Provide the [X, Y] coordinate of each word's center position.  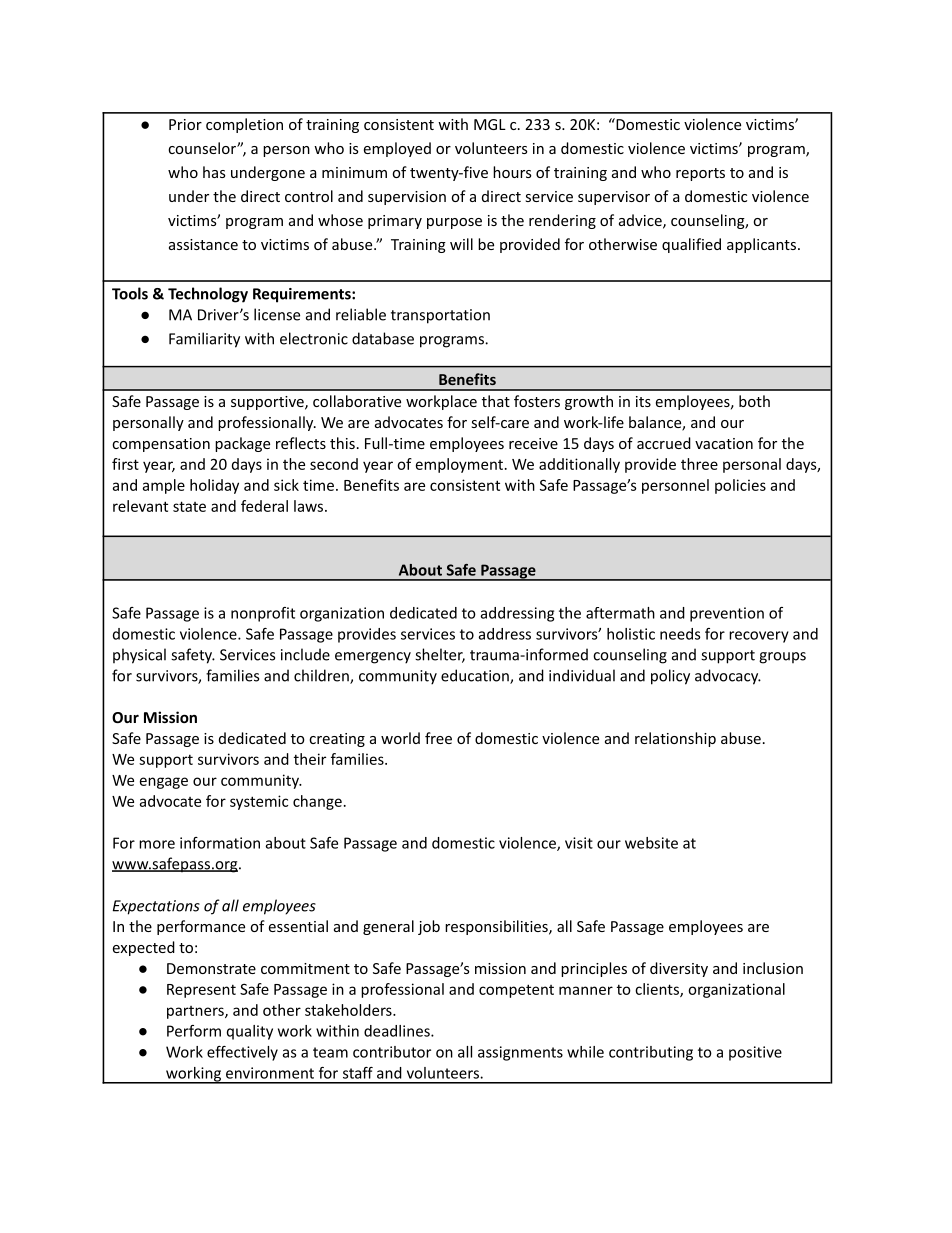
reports [700, 174]
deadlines [398, 1031]
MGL [490, 124]
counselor [203, 148]
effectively [242, 1053]
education [476, 676]
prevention [727, 614]
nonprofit [263, 614]
